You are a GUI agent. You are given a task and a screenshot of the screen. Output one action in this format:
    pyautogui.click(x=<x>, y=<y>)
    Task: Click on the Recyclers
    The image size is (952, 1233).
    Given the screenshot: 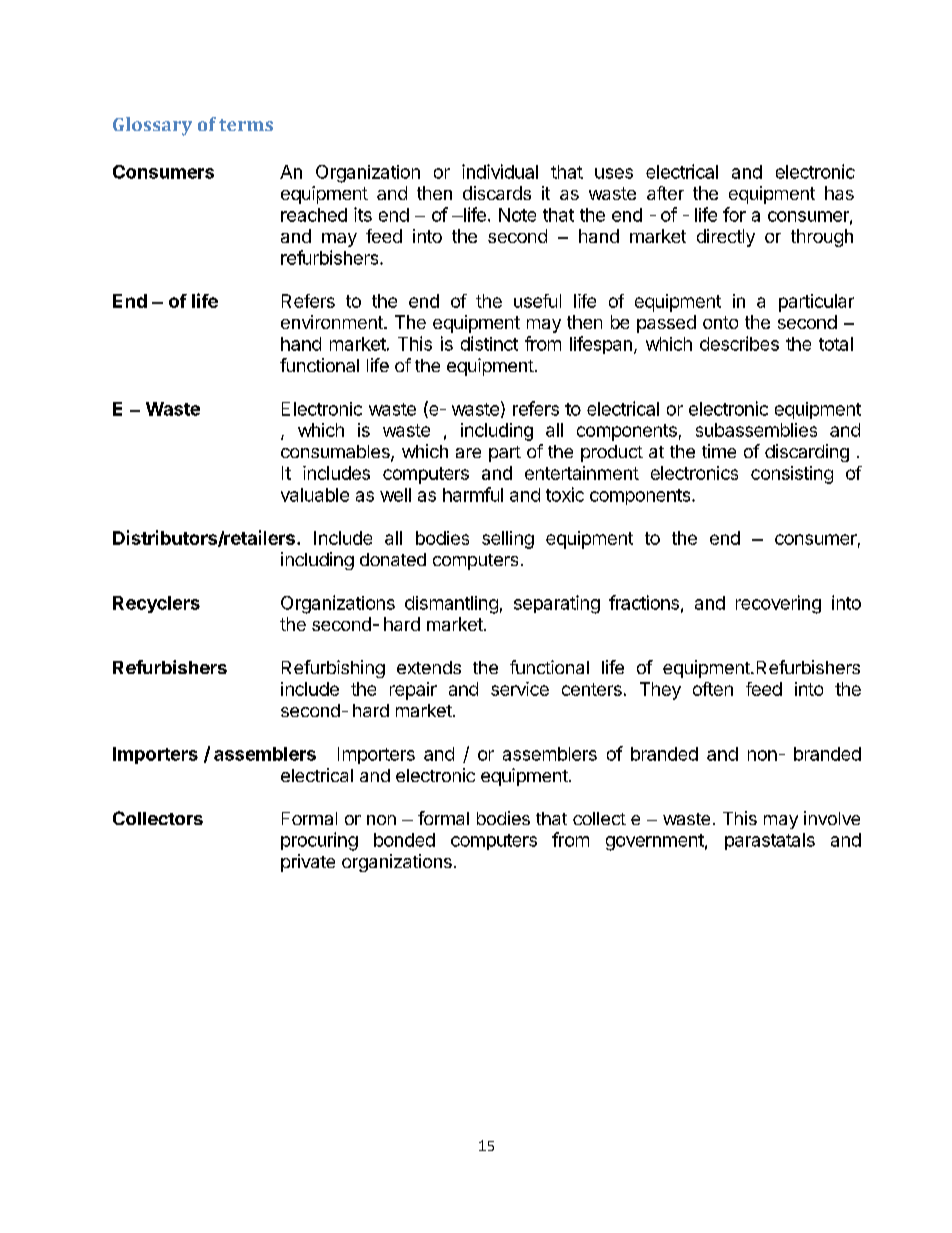 What is the action you would take?
    pyautogui.click(x=156, y=604)
